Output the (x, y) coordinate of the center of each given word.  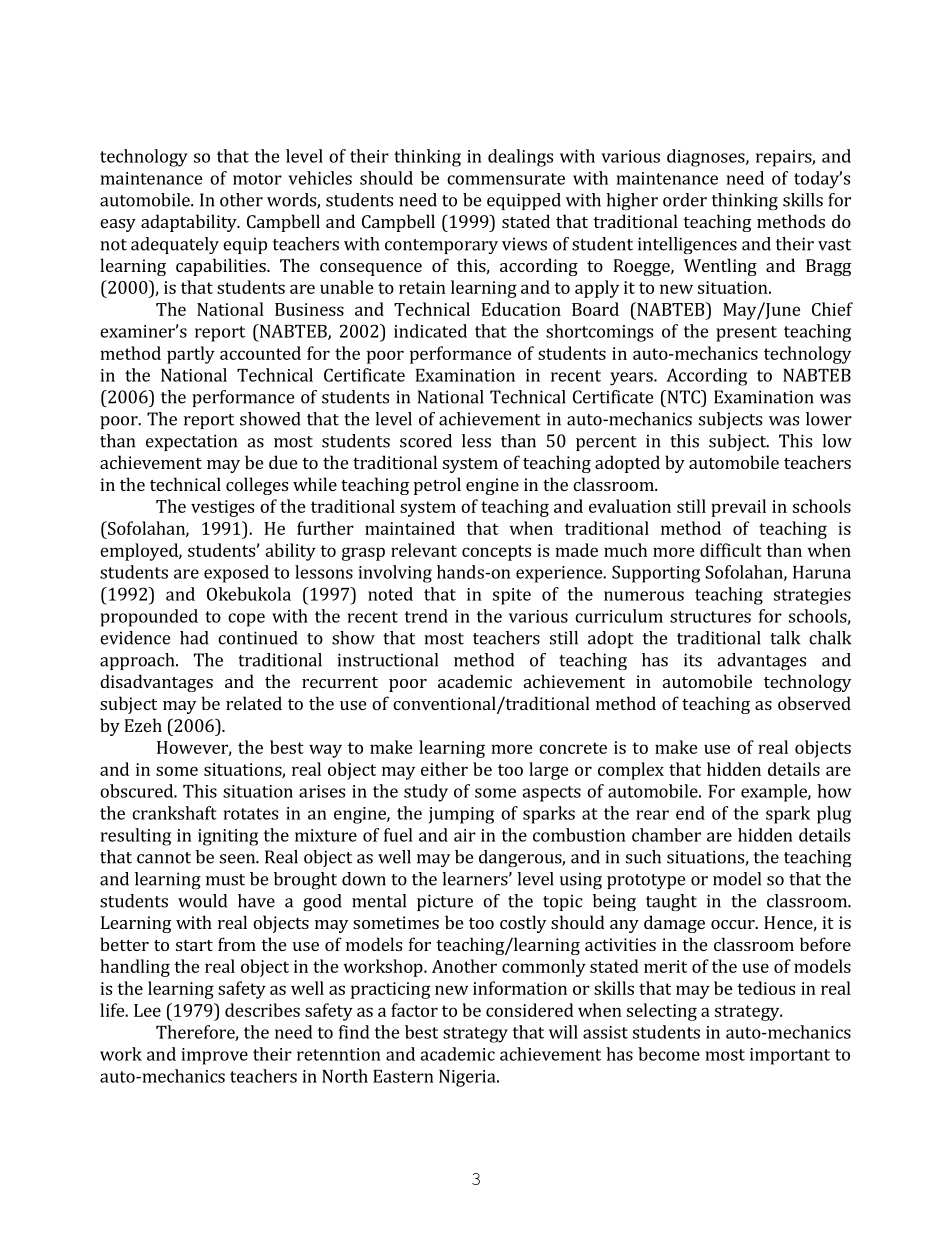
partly (191, 355)
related (254, 703)
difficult (731, 550)
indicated (430, 331)
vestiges (222, 508)
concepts (496, 553)
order (685, 200)
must (225, 880)
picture (445, 902)
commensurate (506, 179)
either (444, 769)
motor (257, 179)
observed (814, 703)
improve (215, 1056)
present (746, 334)
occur (734, 924)
